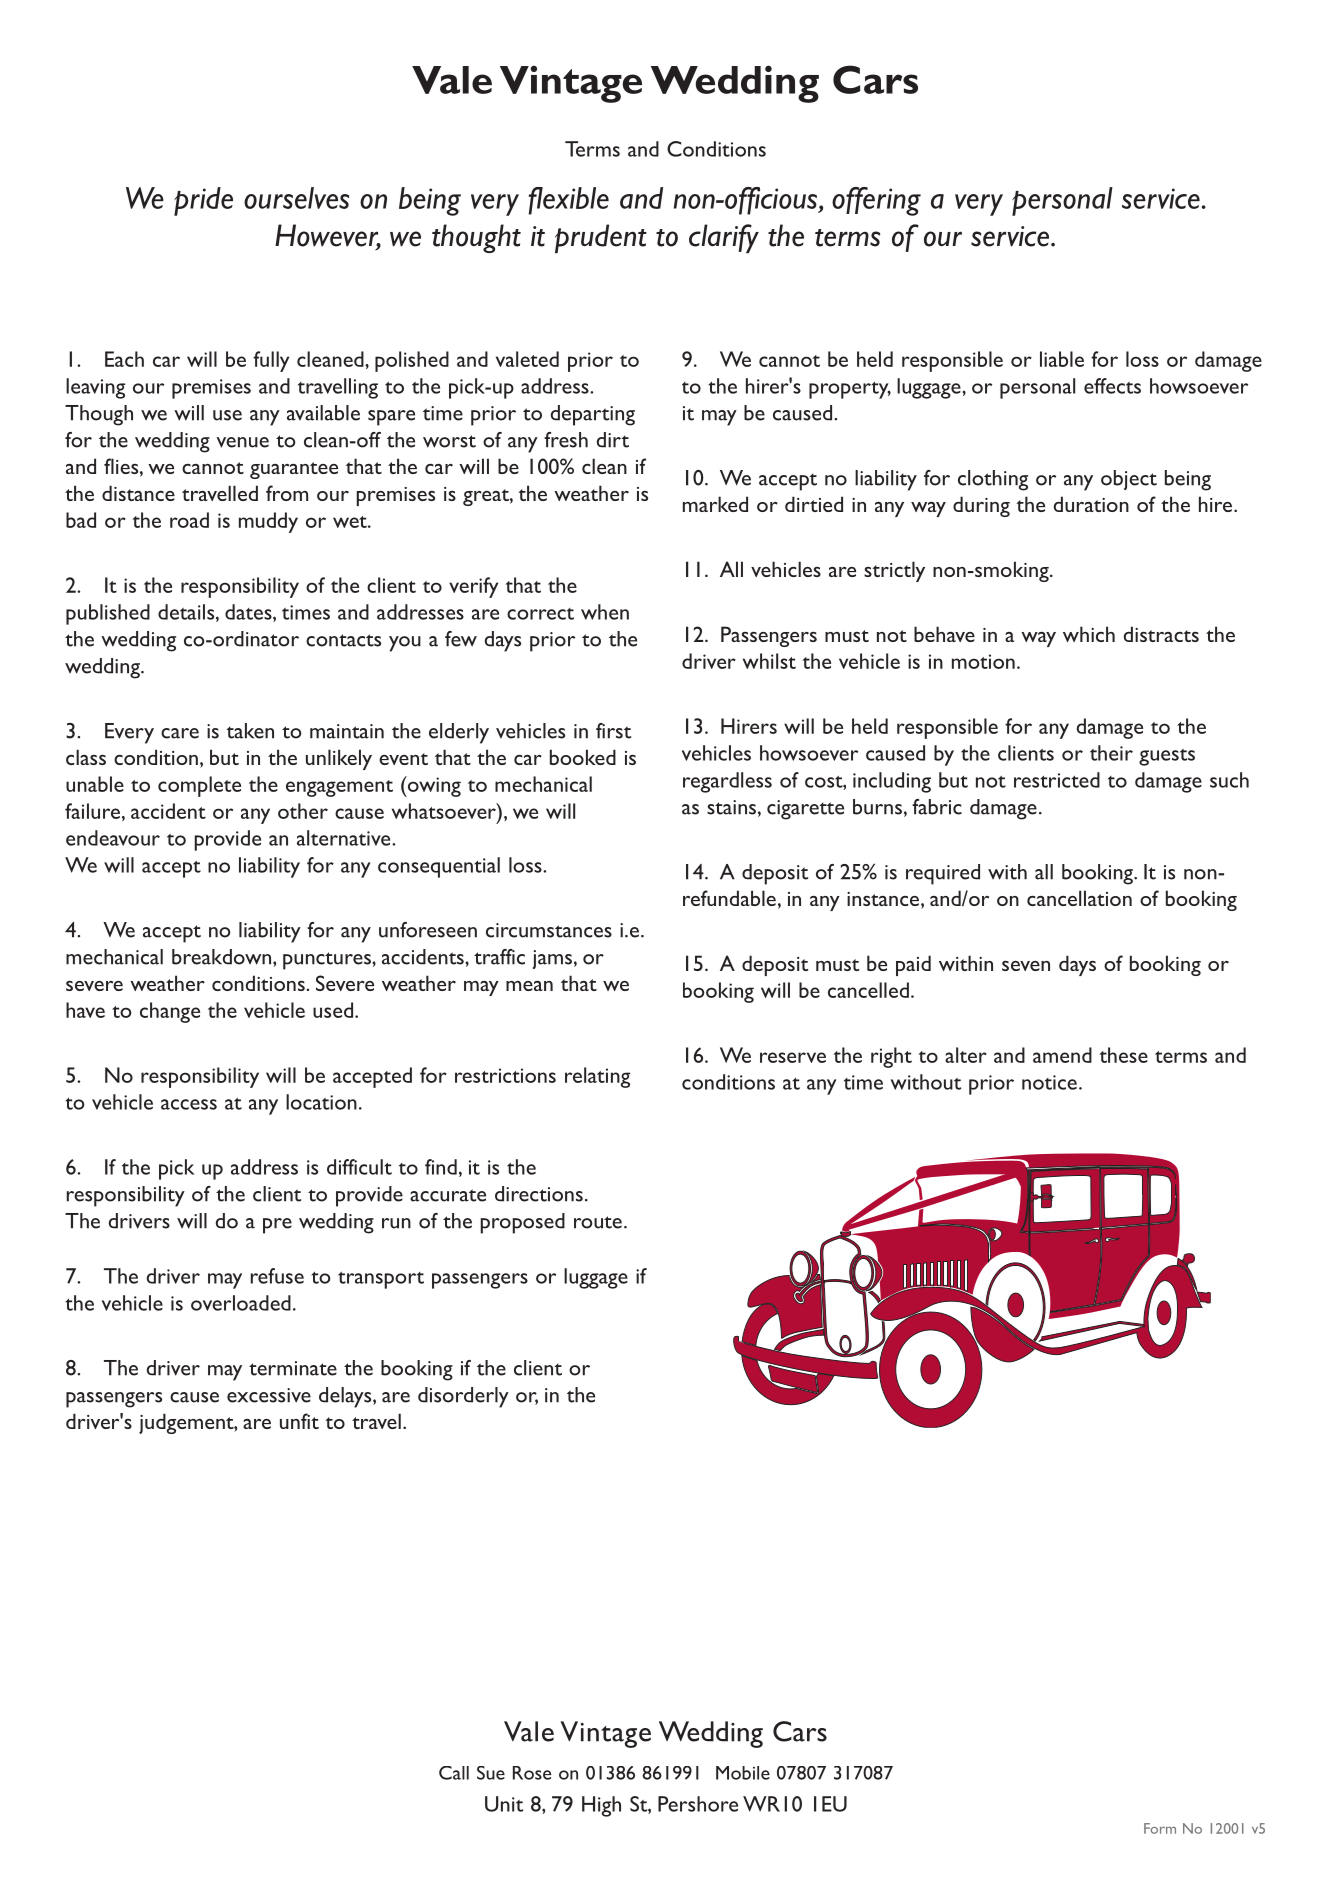 The width and height of the screenshot is (1332, 1884). Describe the element at coordinates (601, 1806) in the screenshot. I see `High` at that location.
